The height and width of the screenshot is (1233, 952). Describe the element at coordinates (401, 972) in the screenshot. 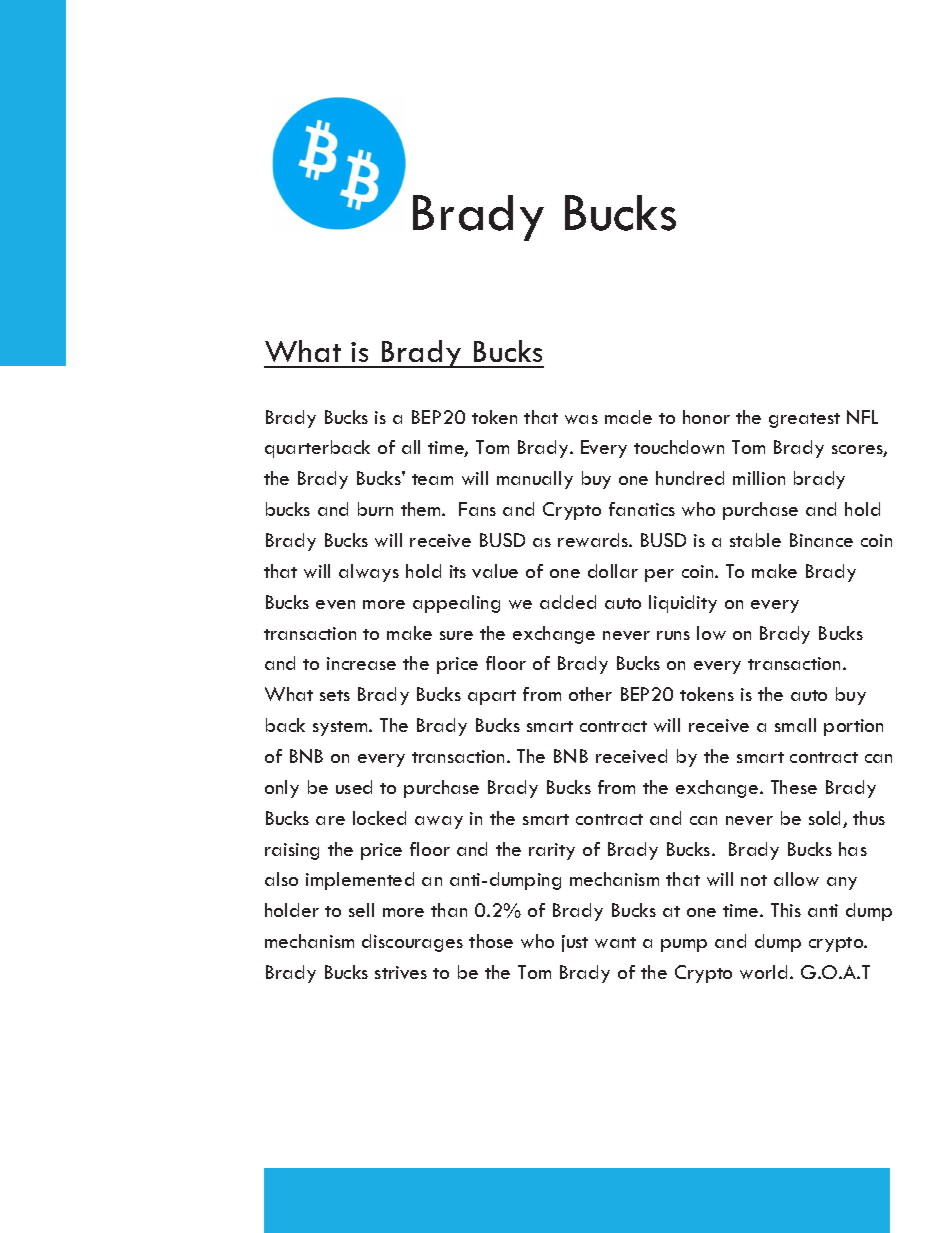

I see `strives` at that location.
